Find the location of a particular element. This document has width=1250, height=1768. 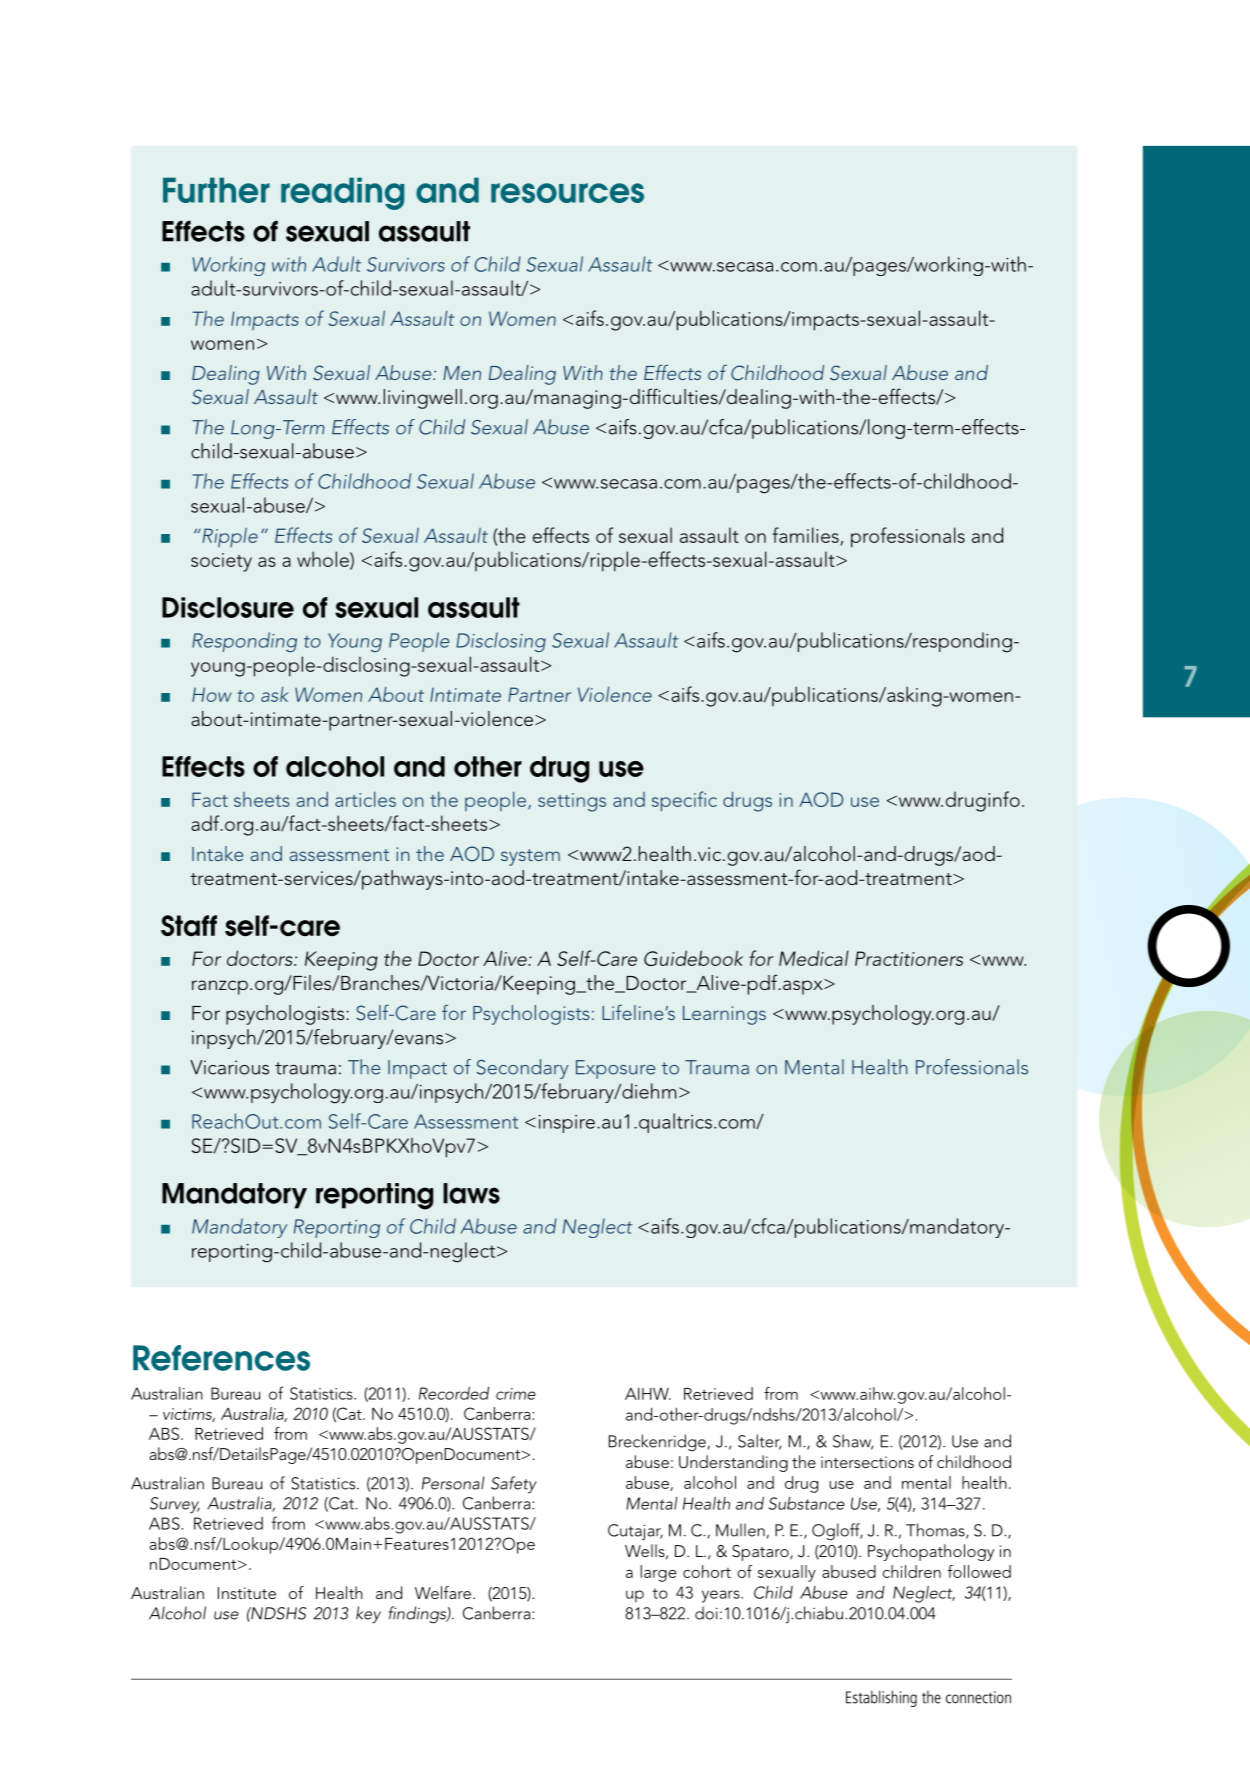

Vicarious is located at coordinates (229, 1067).
